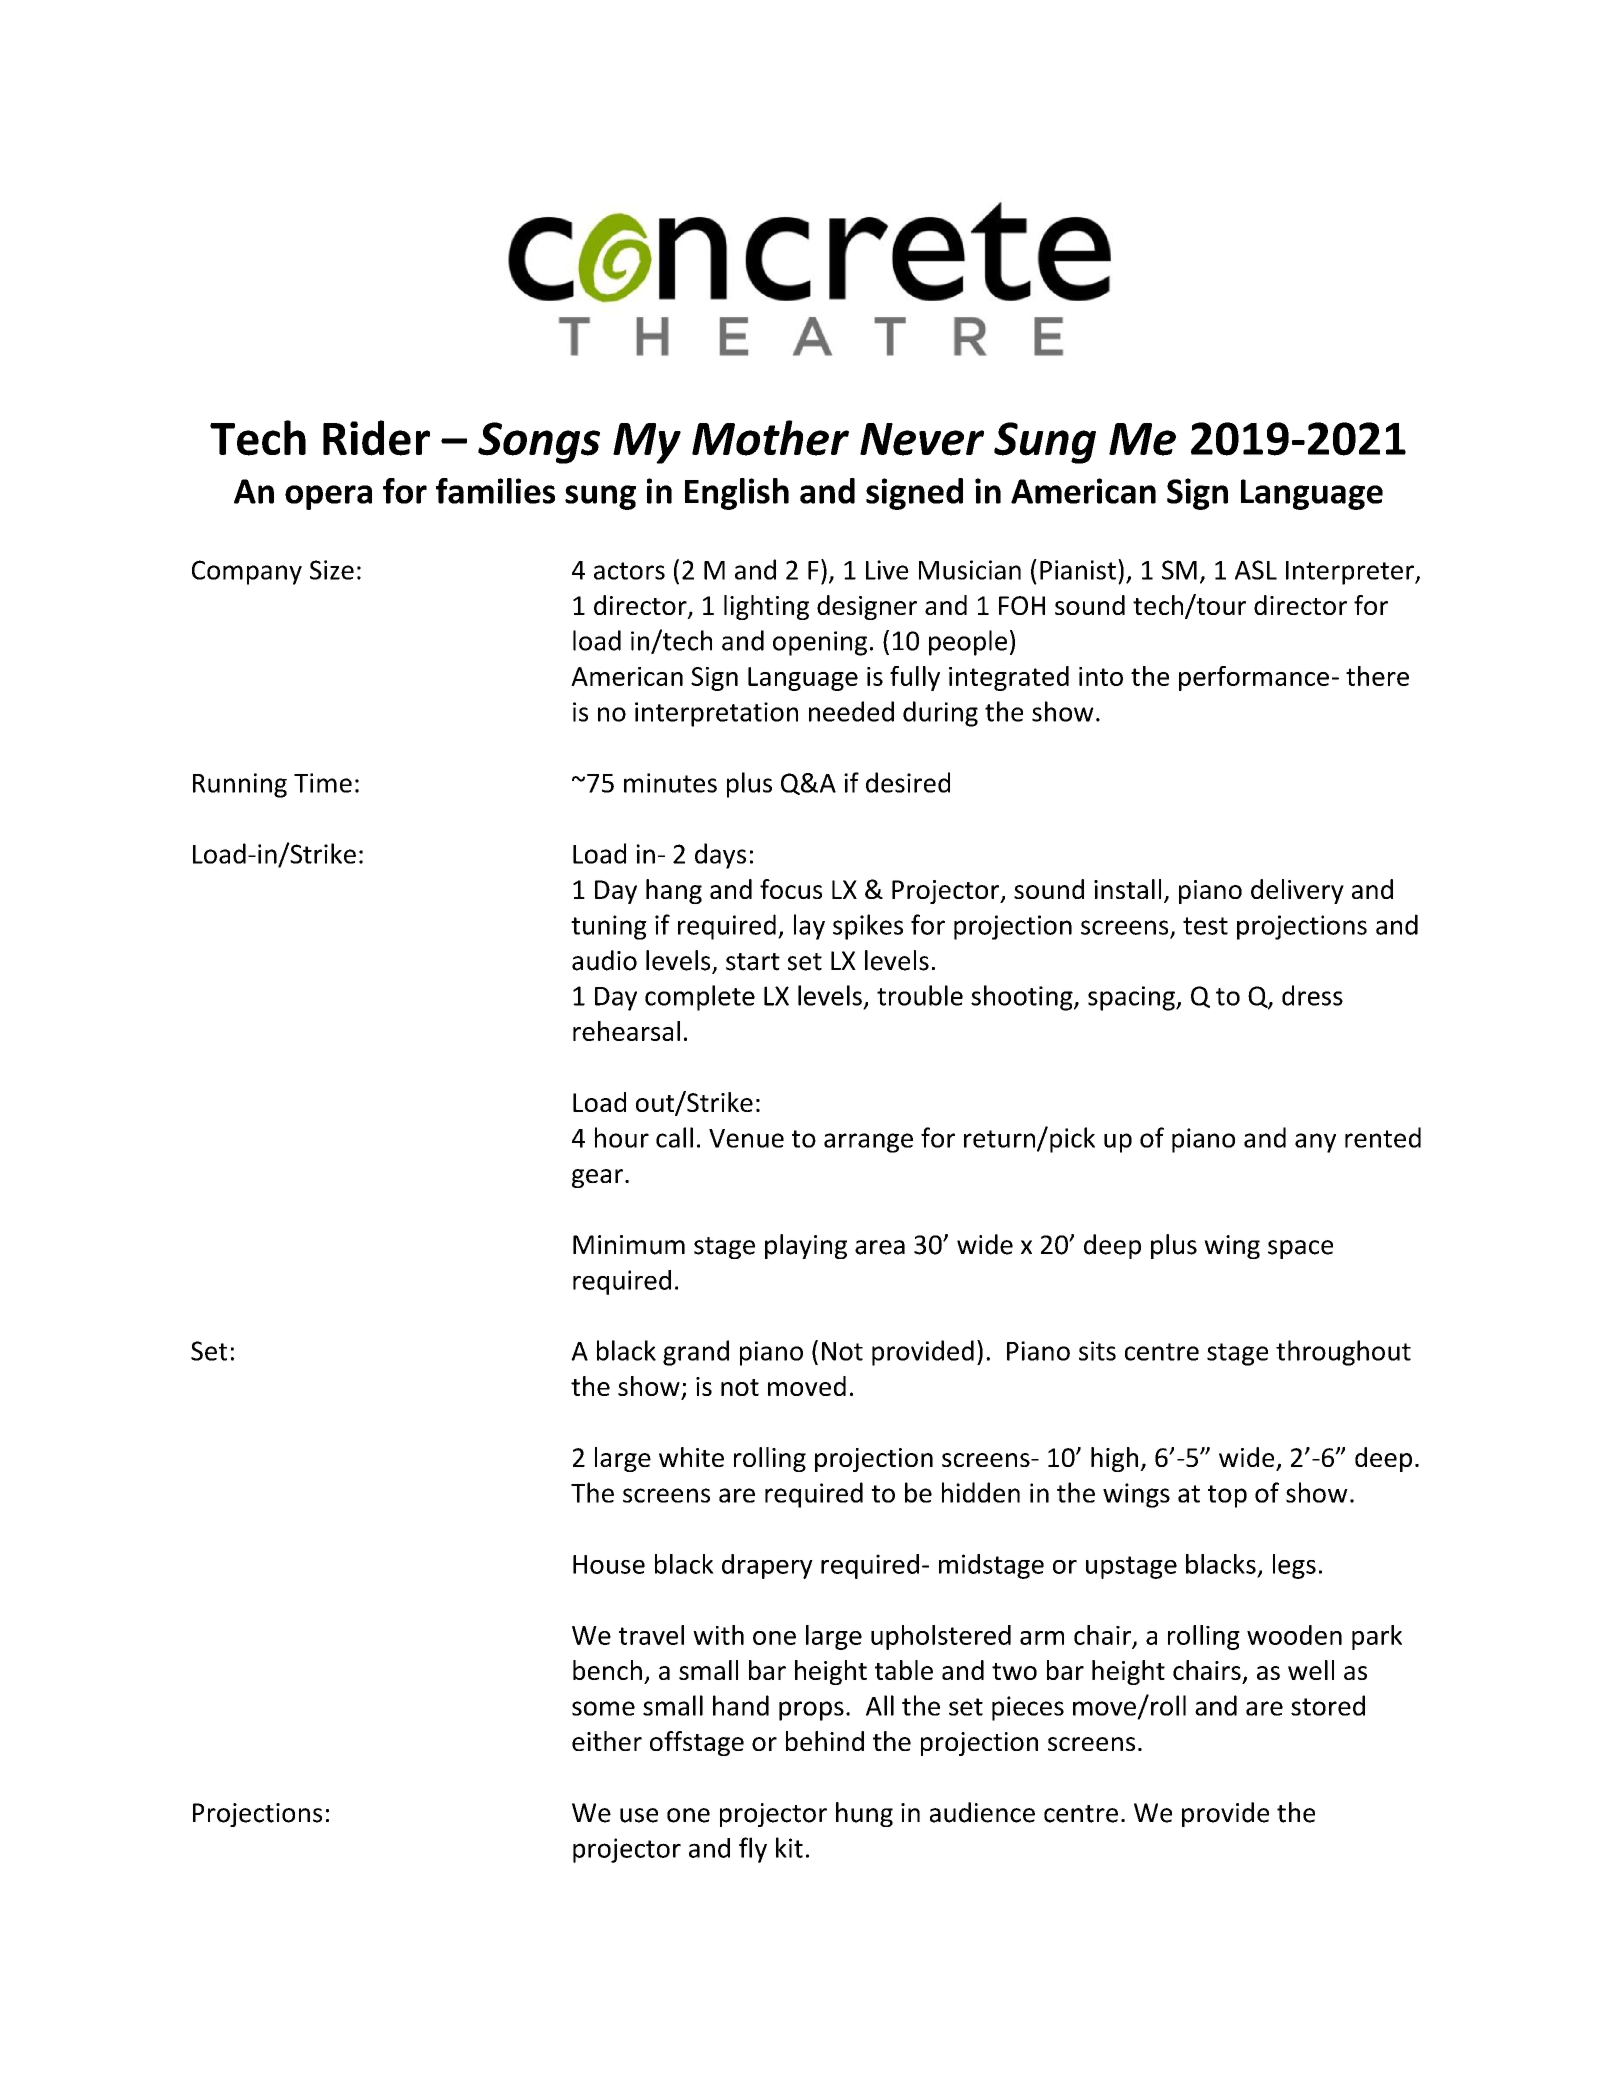 Image resolution: width=1618 pixels, height=2094 pixels. What do you see at coordinates (1328, 1705) in the image?
I see `stored` at bounding box center [1328, 1705].
